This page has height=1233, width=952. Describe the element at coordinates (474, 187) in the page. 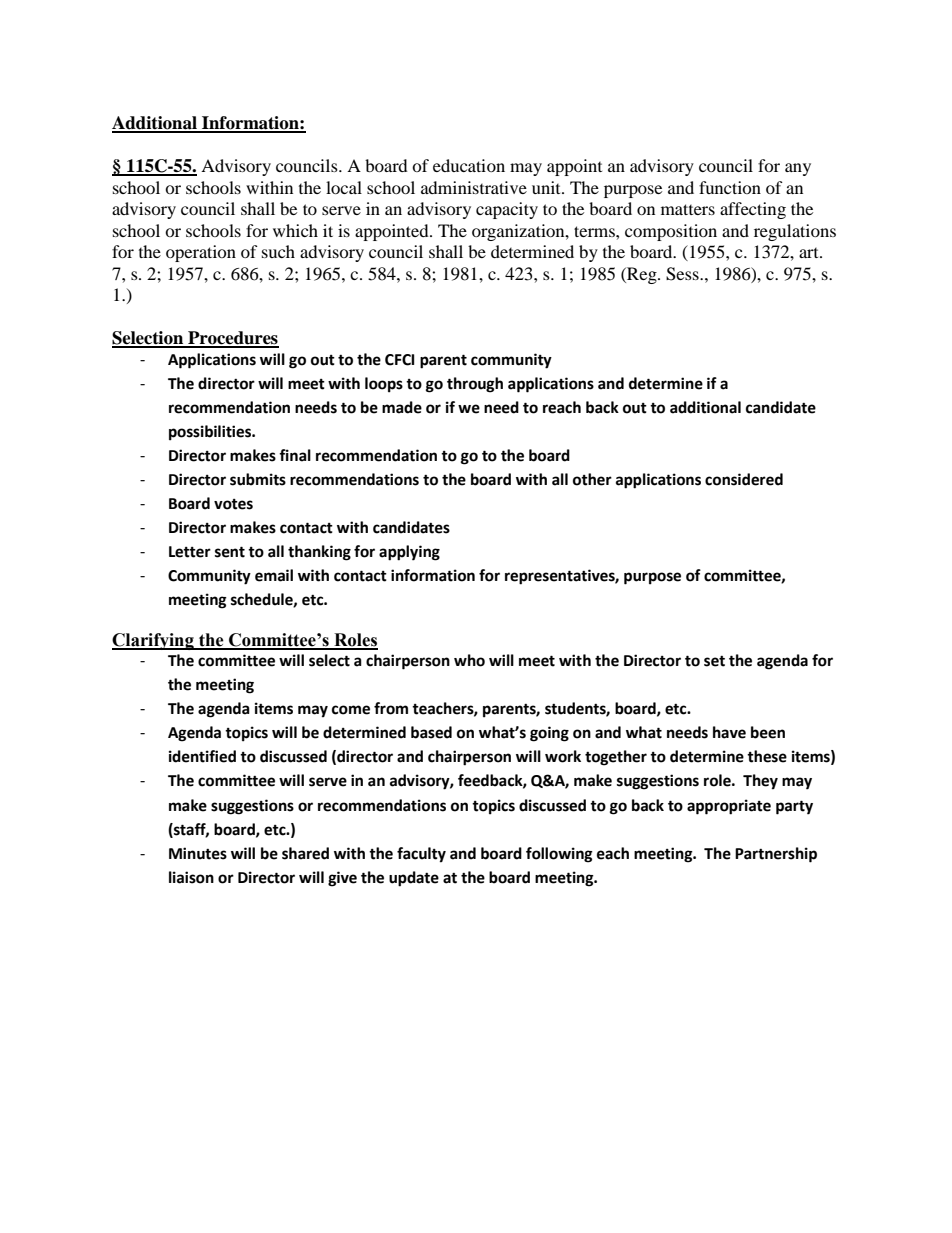

I see `administrative` at that location.
